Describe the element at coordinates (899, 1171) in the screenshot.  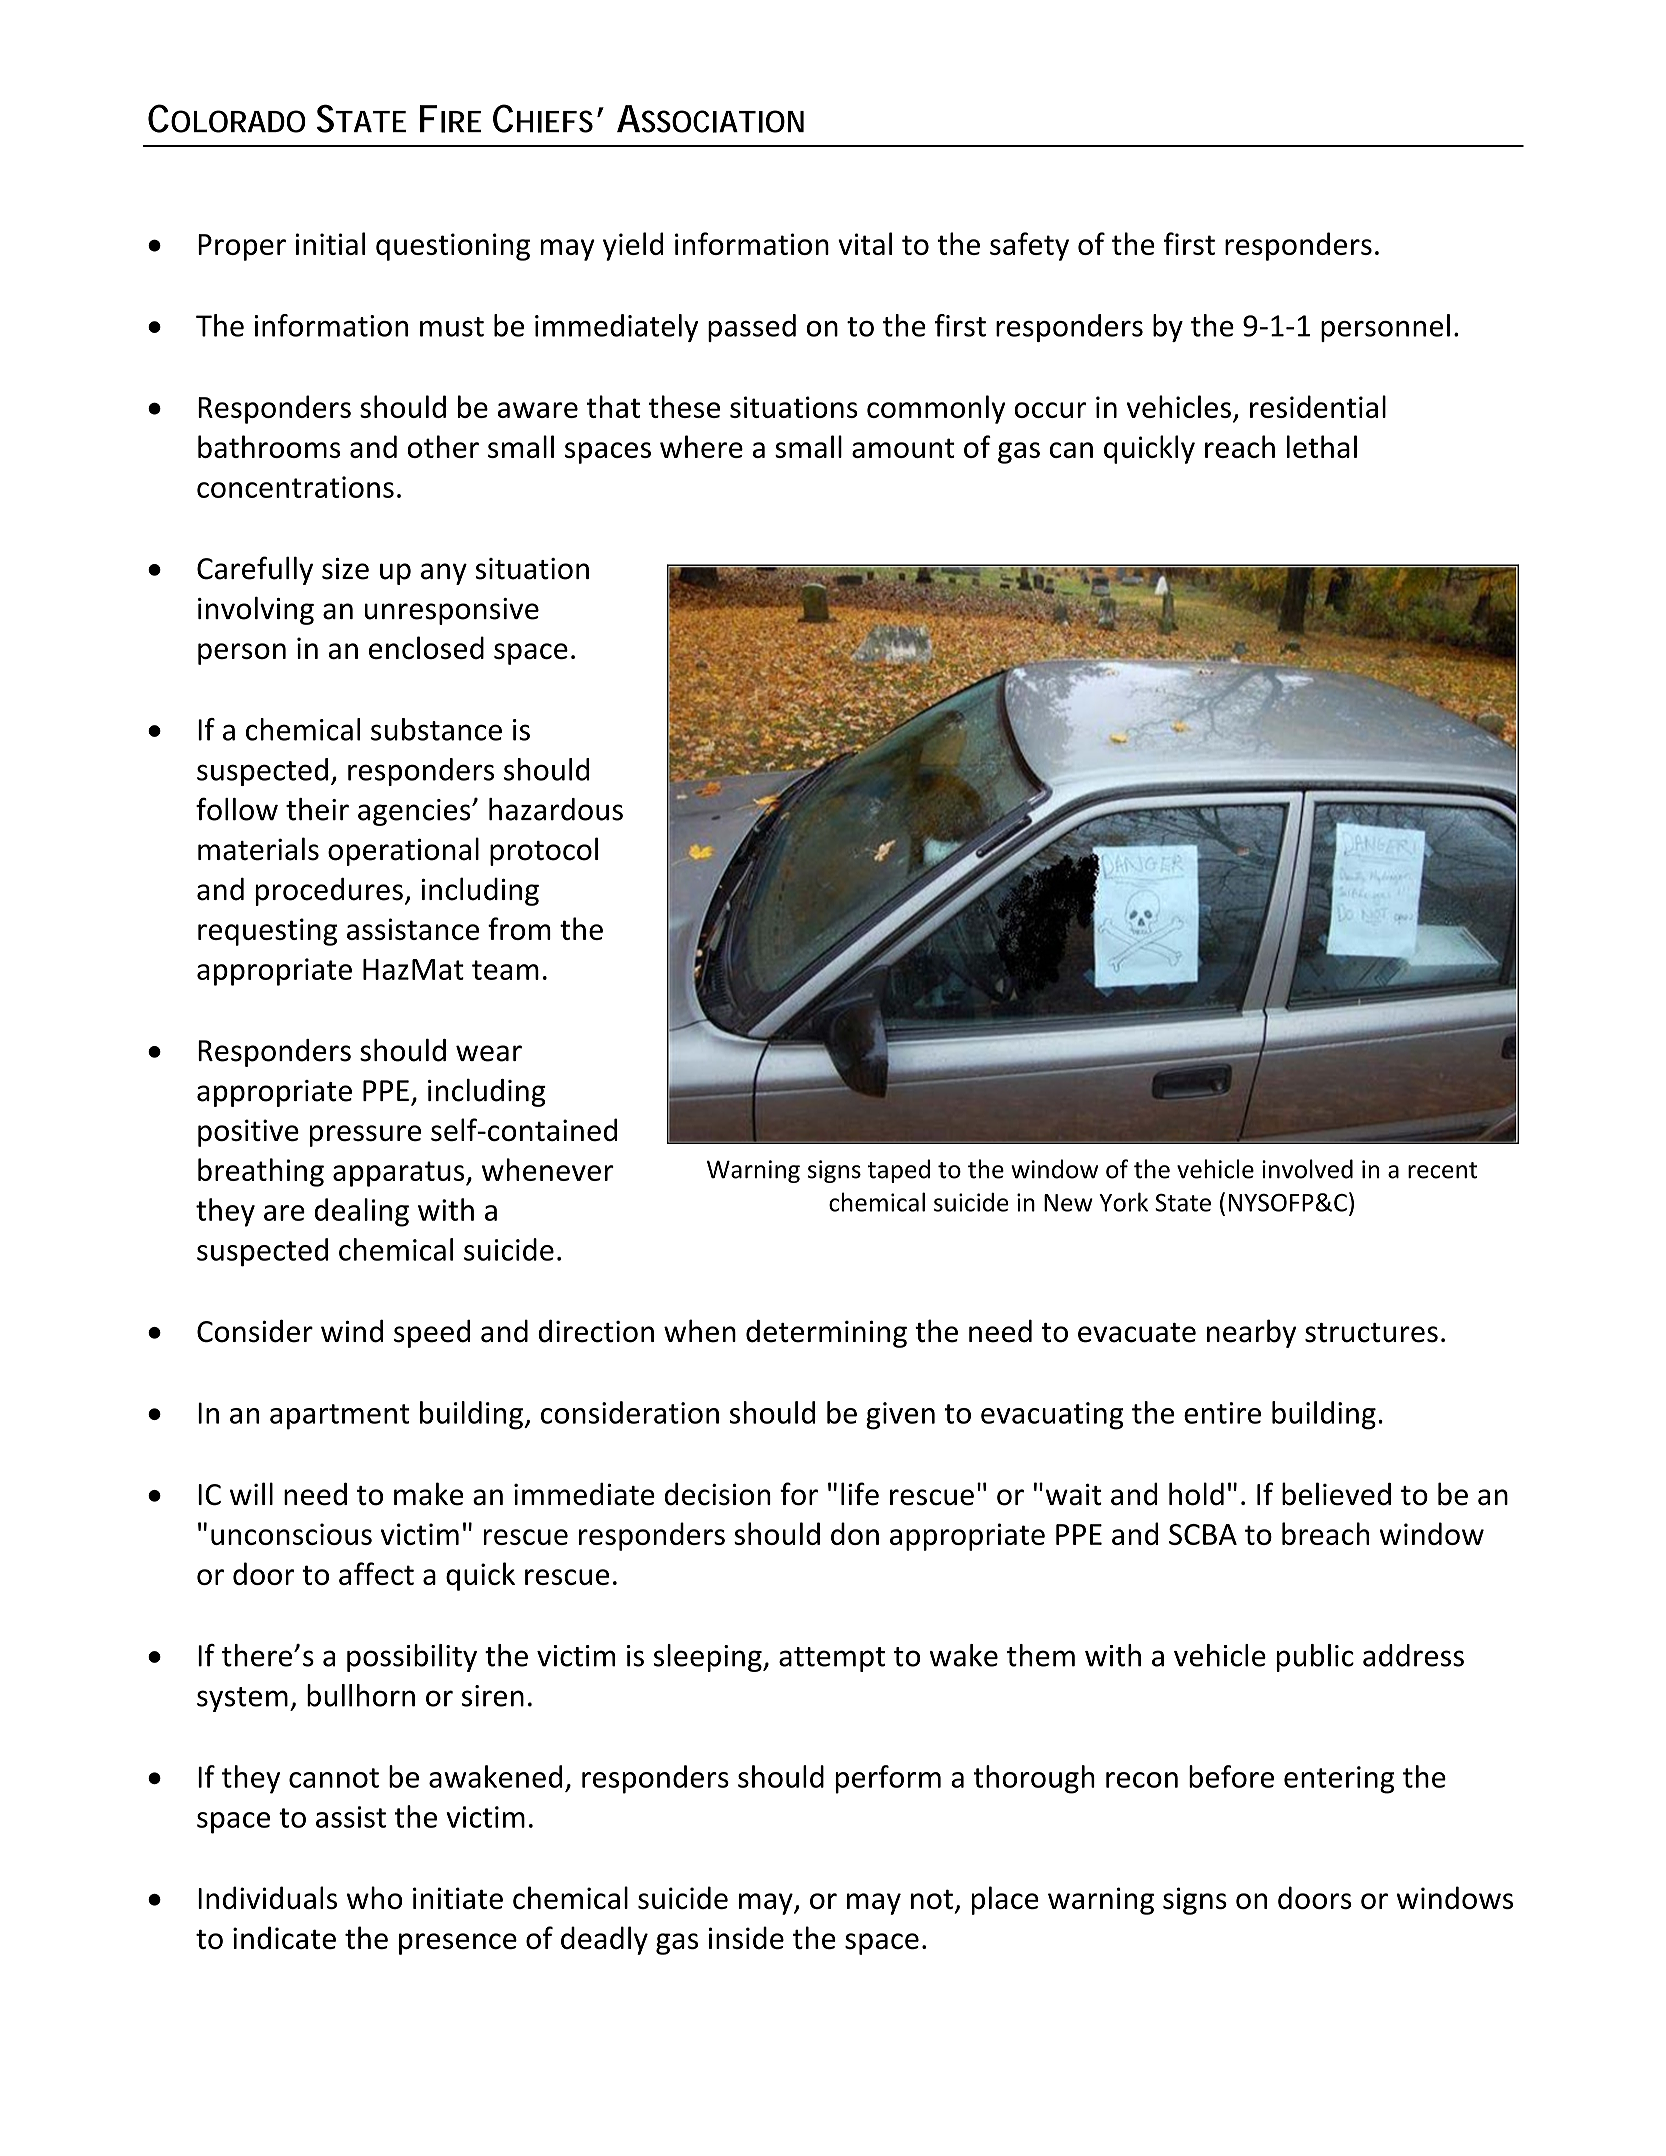
I see `taped` at that location.
